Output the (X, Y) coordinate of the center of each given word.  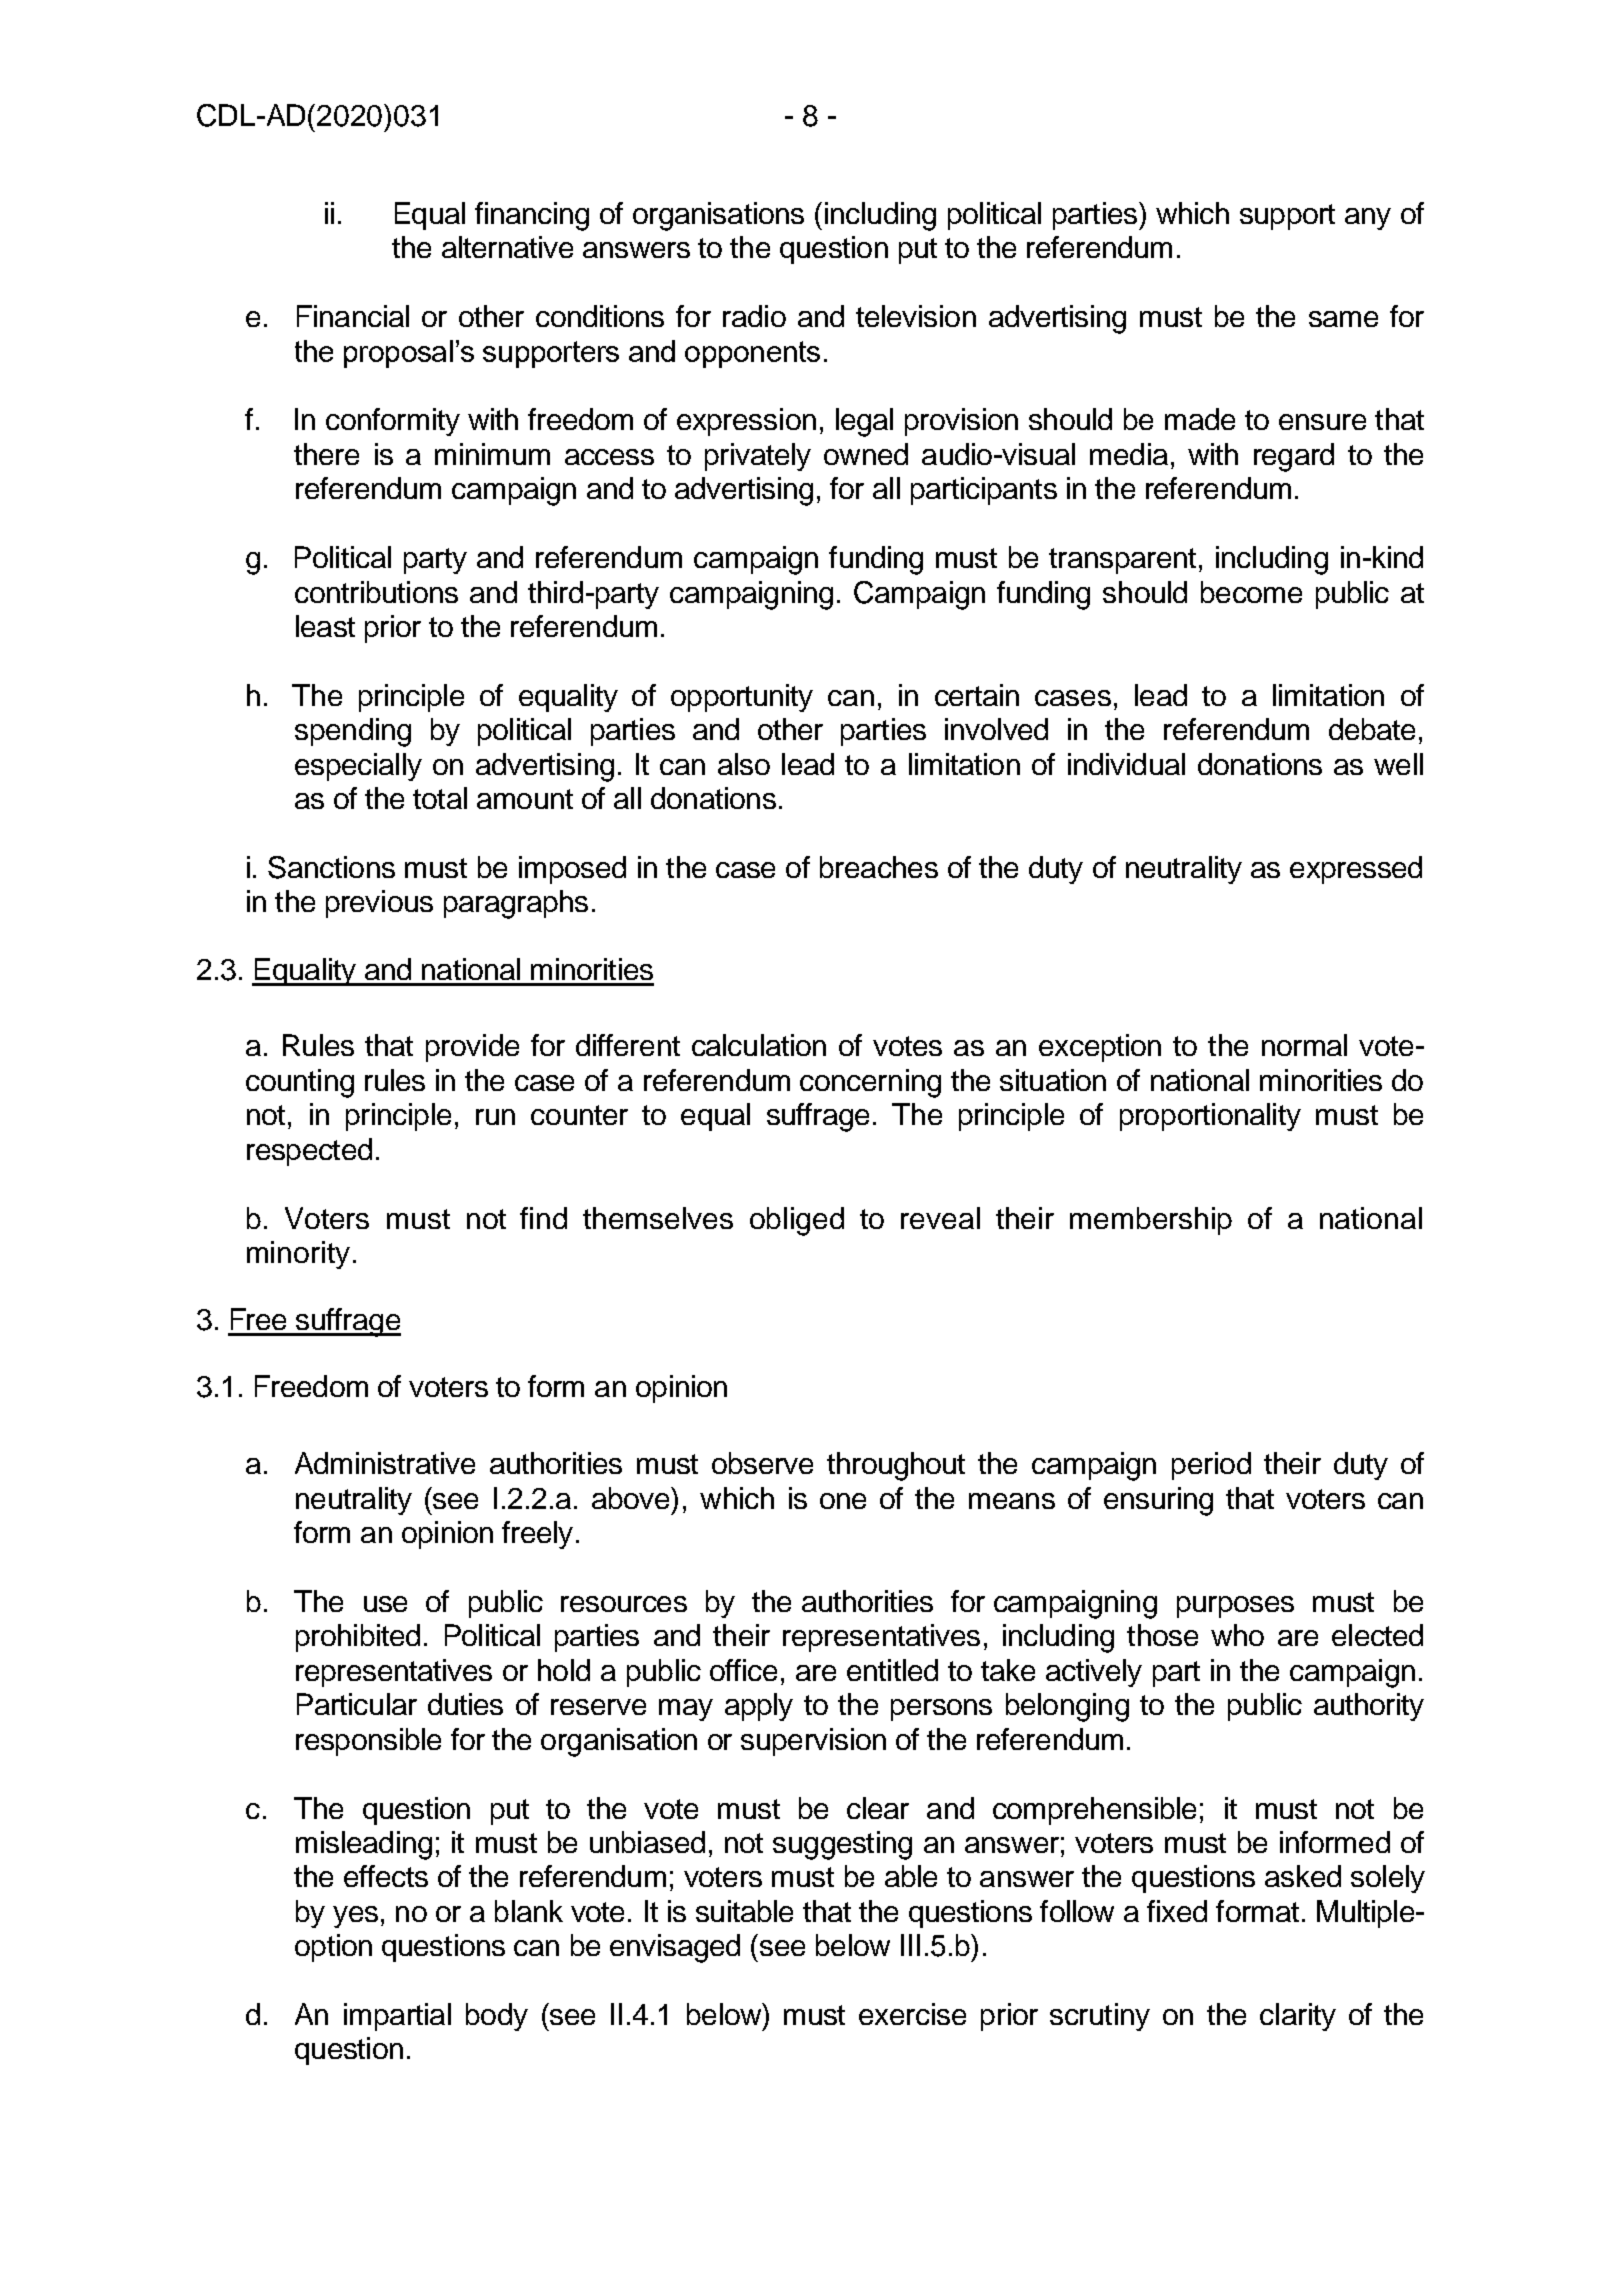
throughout (896, 1466)
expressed (1356, 870)
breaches (879, 867)
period (1211, 1466)
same (1343, 319)
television (916, 316)
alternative (507, 247)
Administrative (385, 1463)
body (497, 2017)
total (440, 798)
